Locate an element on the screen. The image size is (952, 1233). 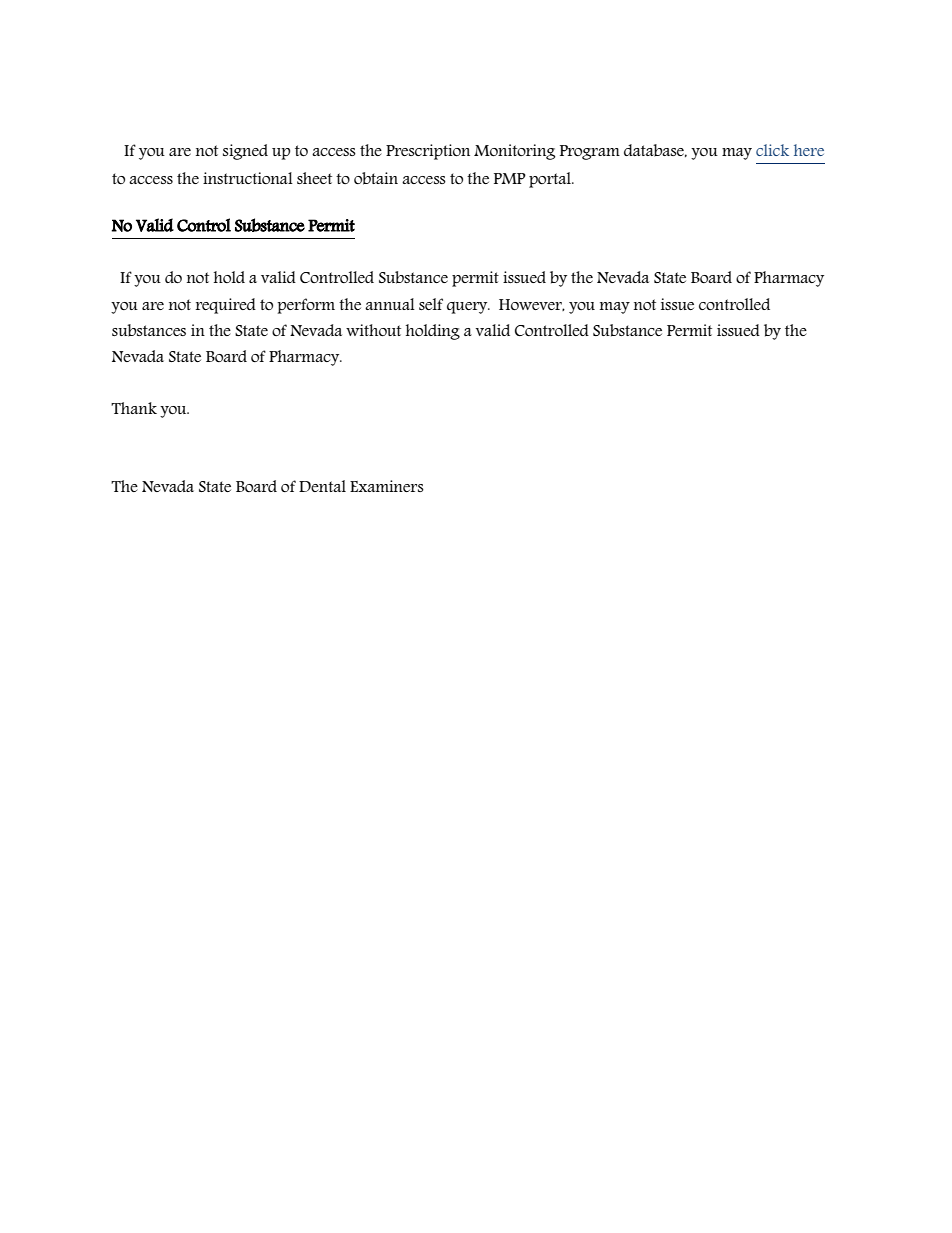
Monitoring is located at coordinates (514, 152).
